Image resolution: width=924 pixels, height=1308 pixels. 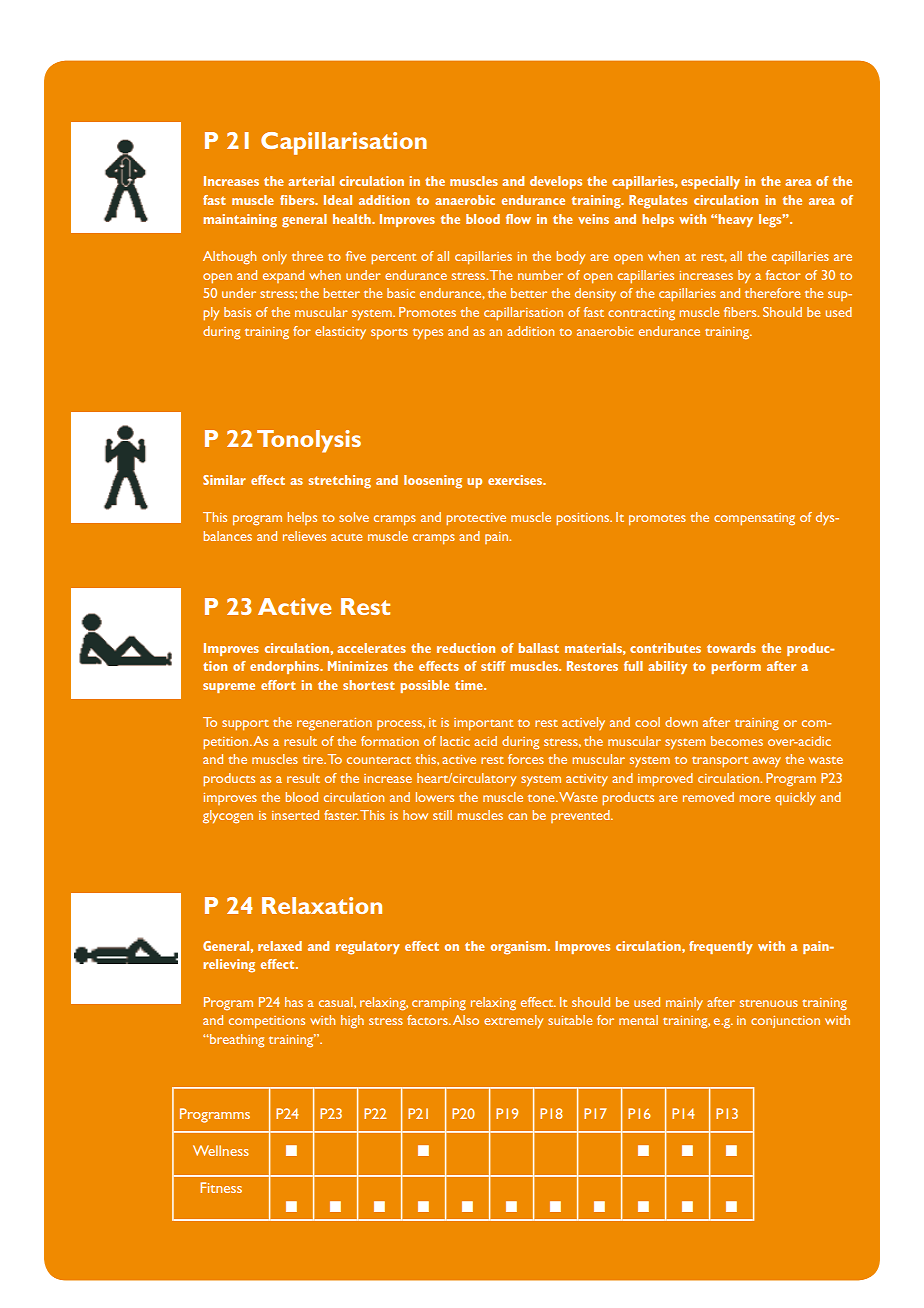 What do you see at coordinates (278, 685) in the page?
I see `effort` at bounding box center [278, 685].
